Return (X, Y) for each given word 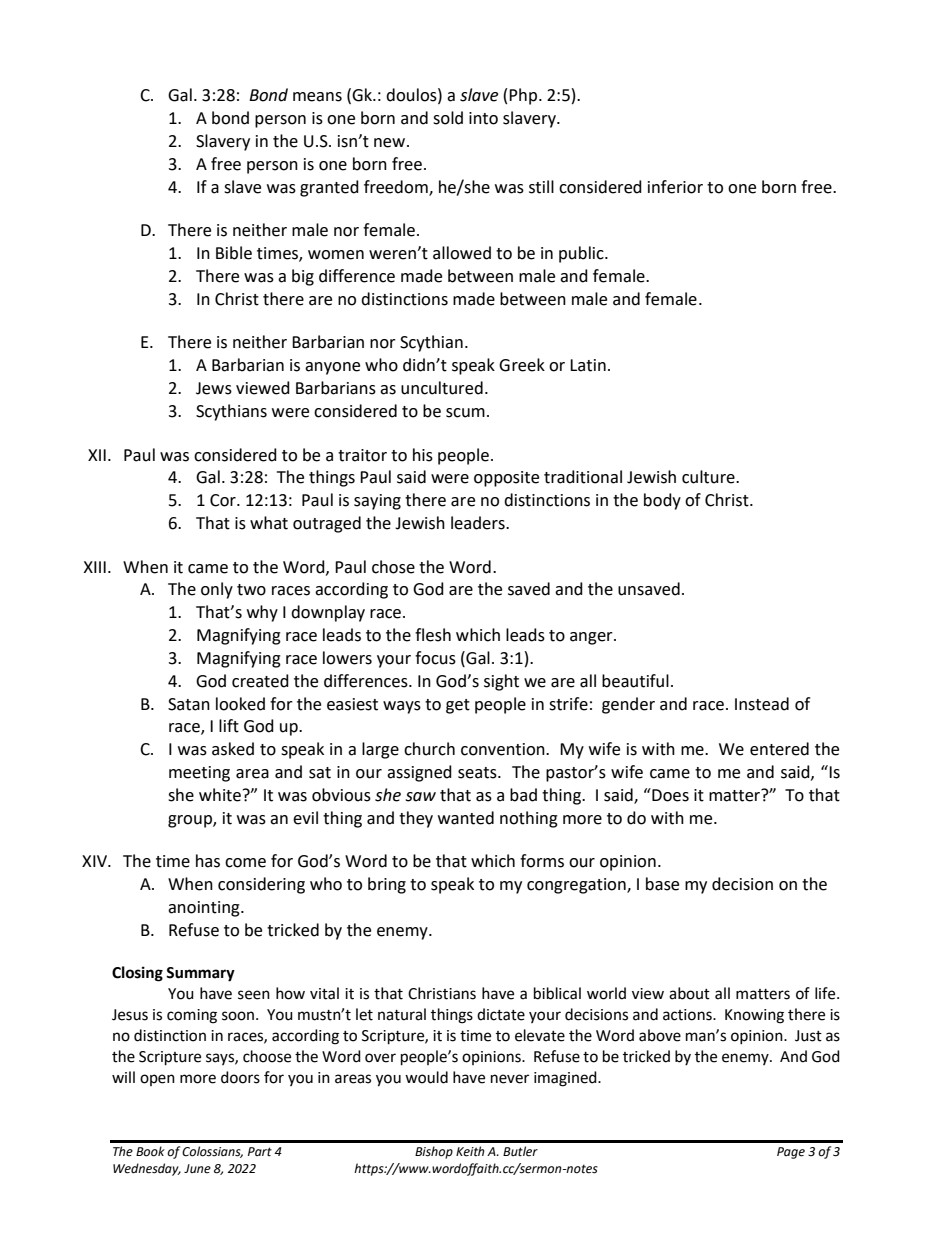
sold (448, 118)
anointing (205, 909)
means (317, 97)
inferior (675, 187)
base (662, 884)
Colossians (212, 1152)
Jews (214, 388)
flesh (433, 635)
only (217, 590)
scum (465, 413)
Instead (762, 704)
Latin (588, 365)
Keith (470, 1151)
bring (387, 885)
